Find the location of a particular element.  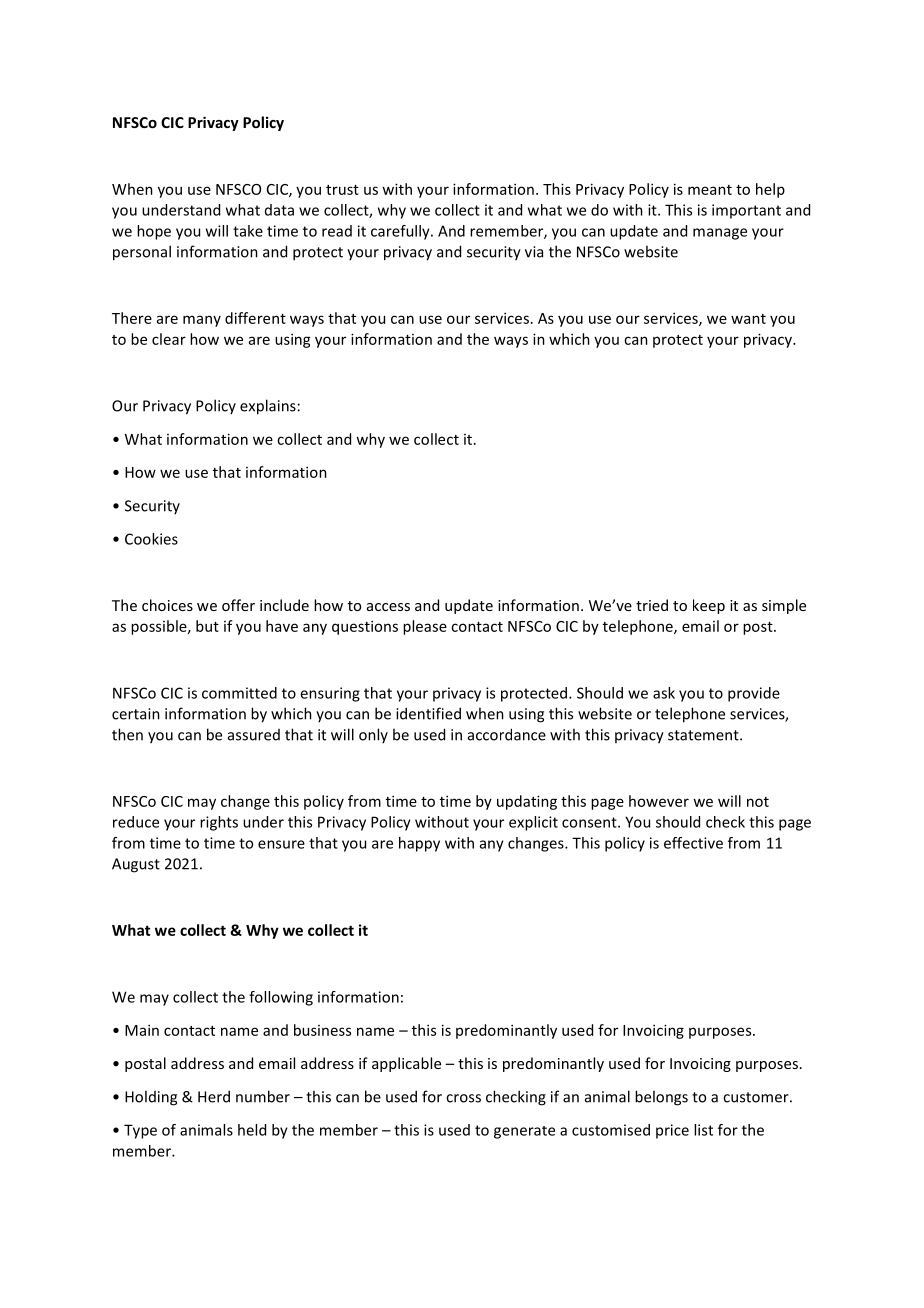

Herd is located at coordinates (214, 1096).
